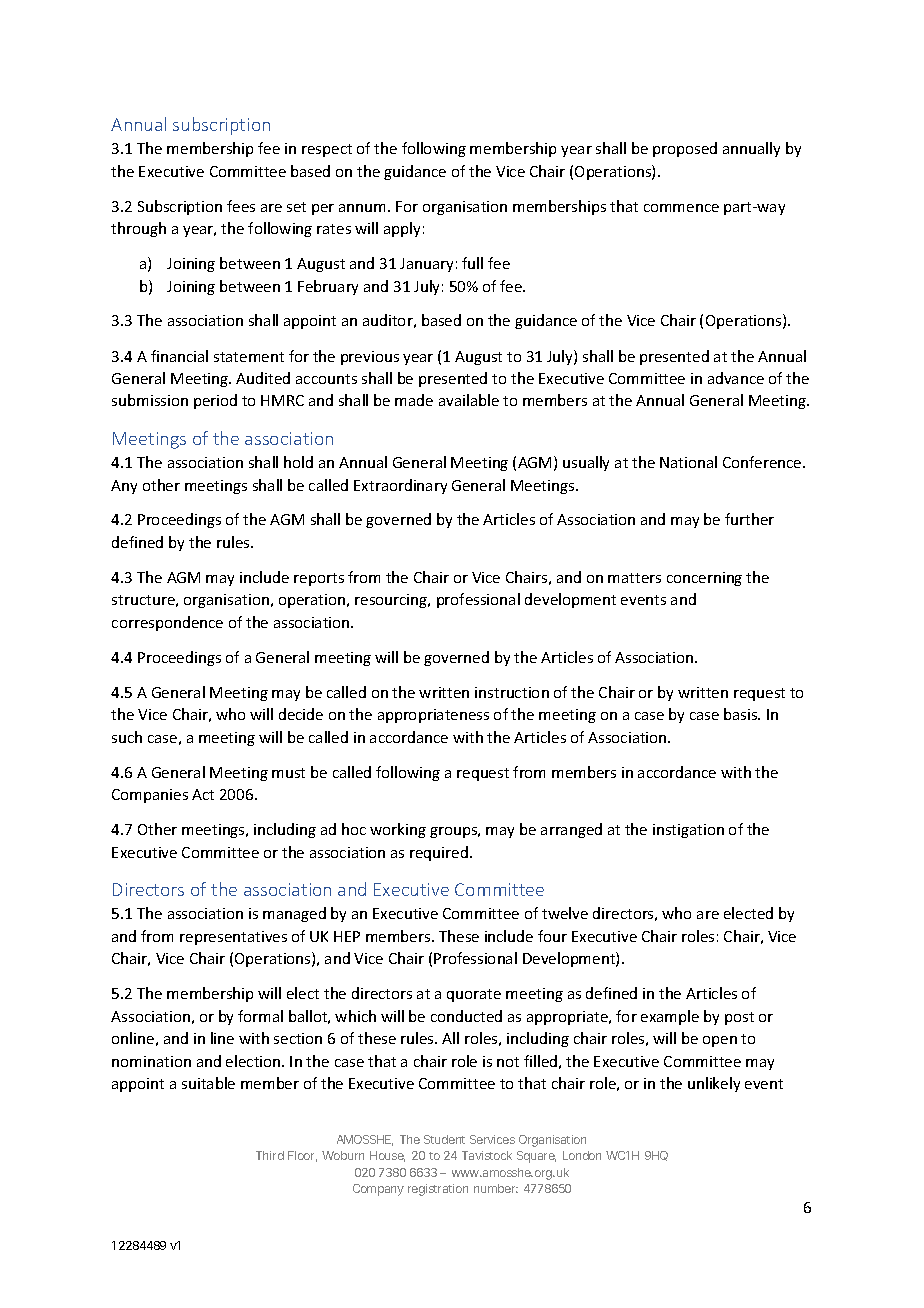 The height and width of the page is (1308, 924). What do you see at coordinates (670, 1017) in the page?
I see `example` at bounding box center [670, 1017].
